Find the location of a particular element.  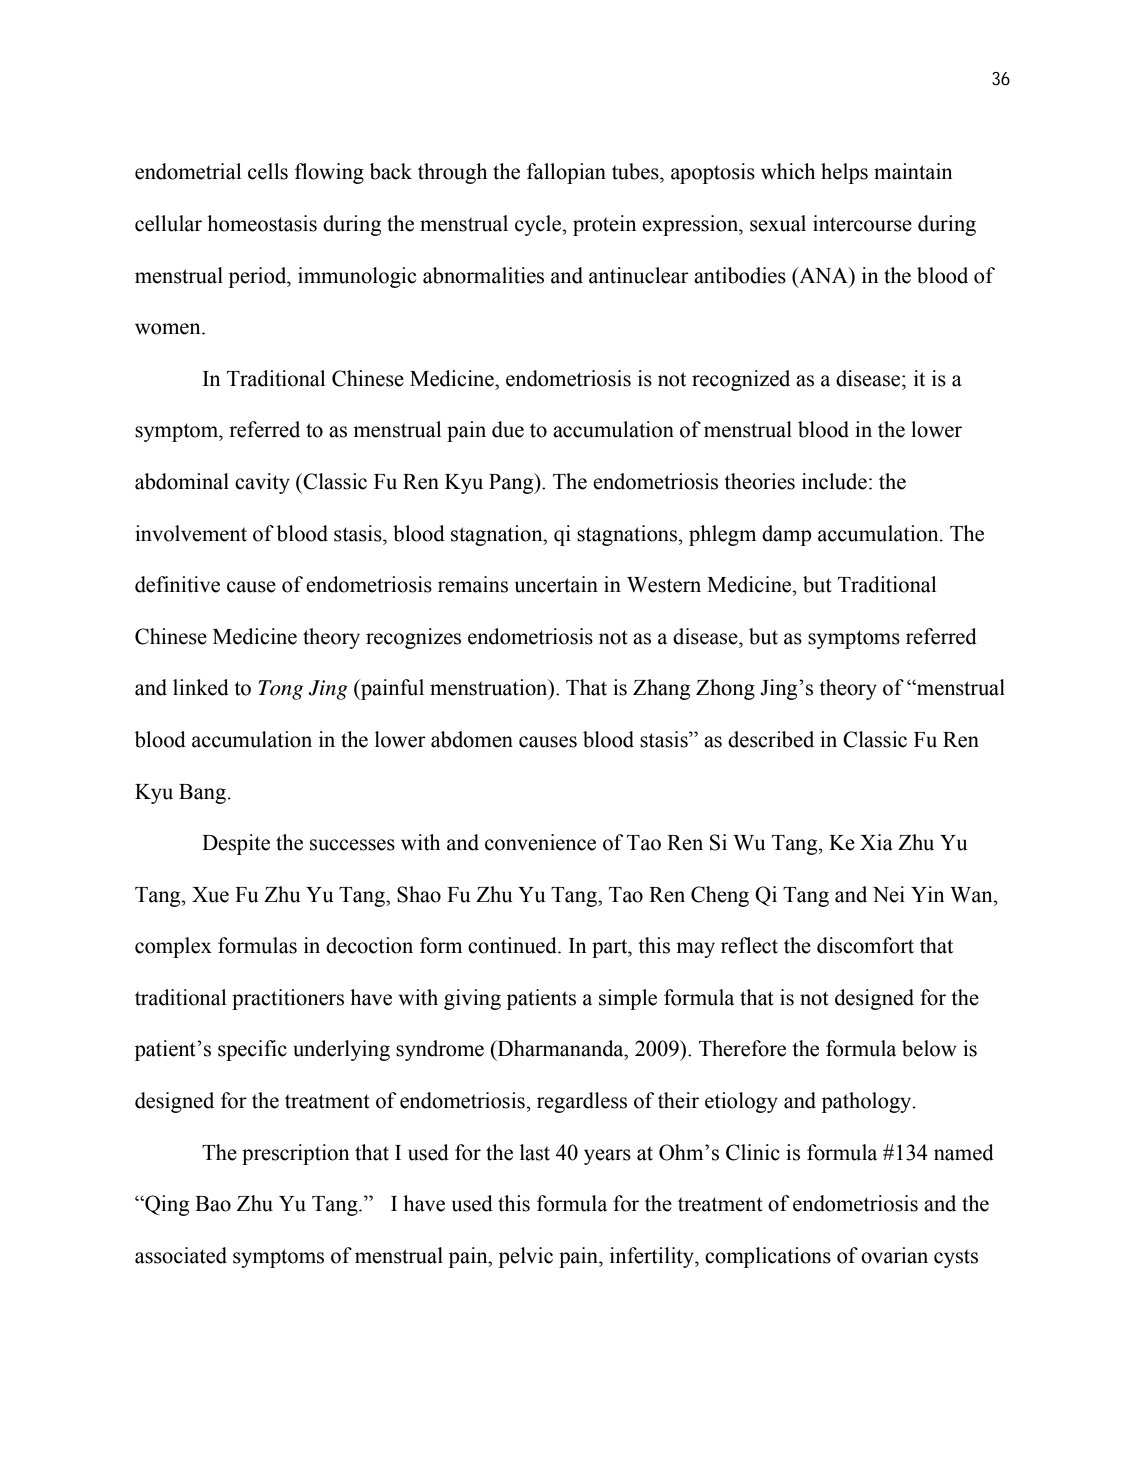

Tong is located at coordinates (280, 690).
